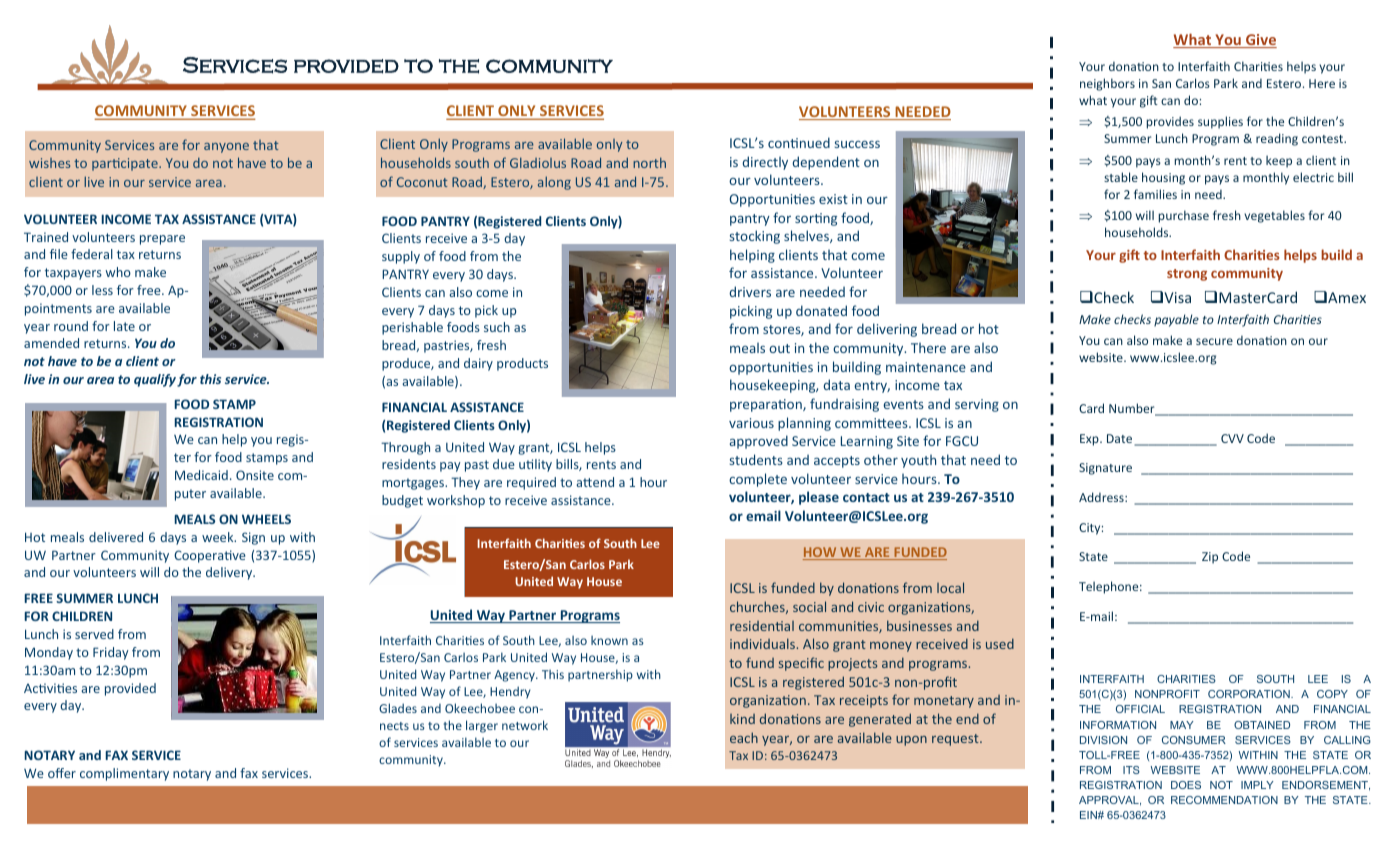 This screenshot has width=1400, height=850. What do you see at coordinates (799, 142) in the screenshot?
I see `continued` at bounding box center [799, 142].
